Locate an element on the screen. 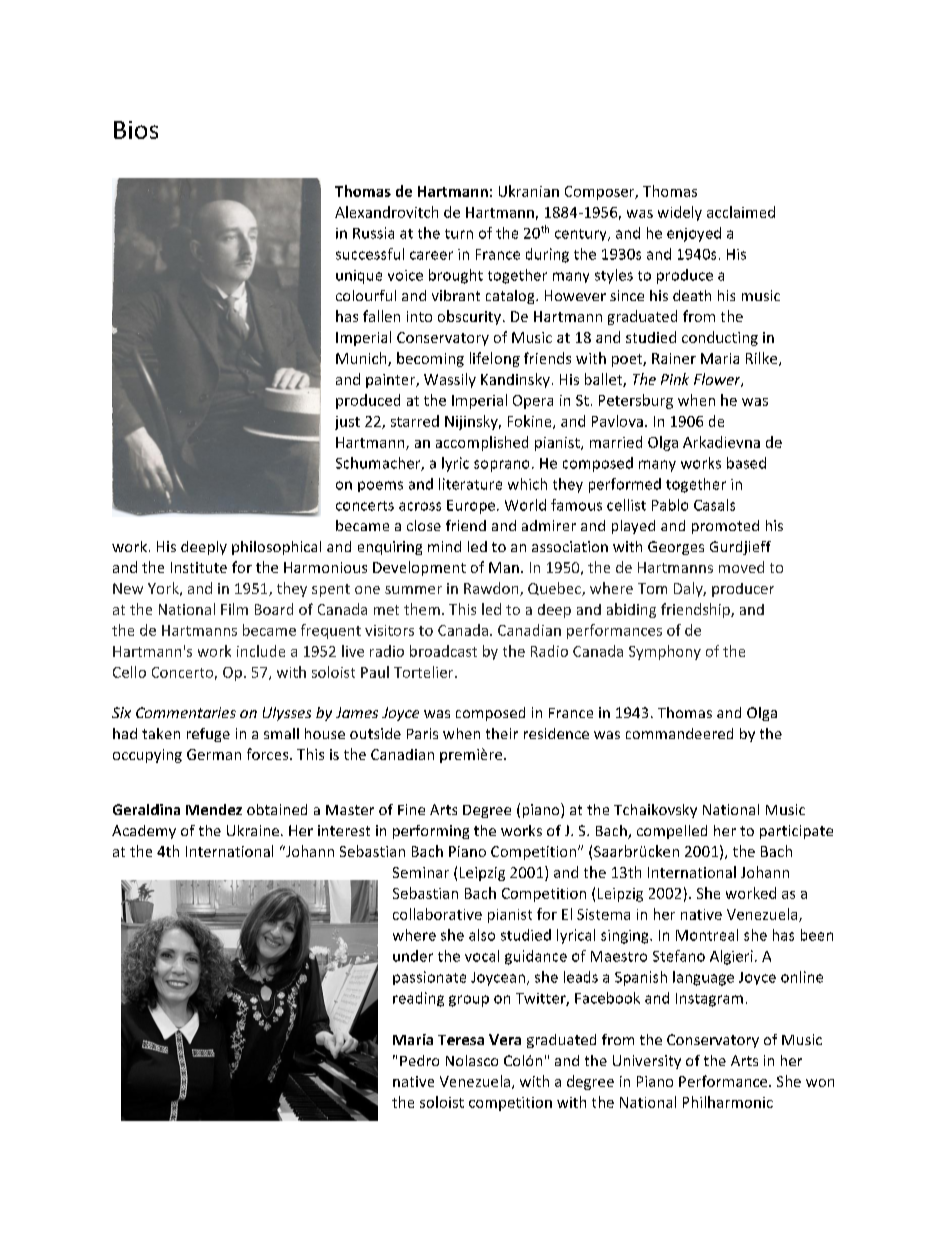 This screenshot has width=952, height=1233. participate is located at coordinates (796, 832).
